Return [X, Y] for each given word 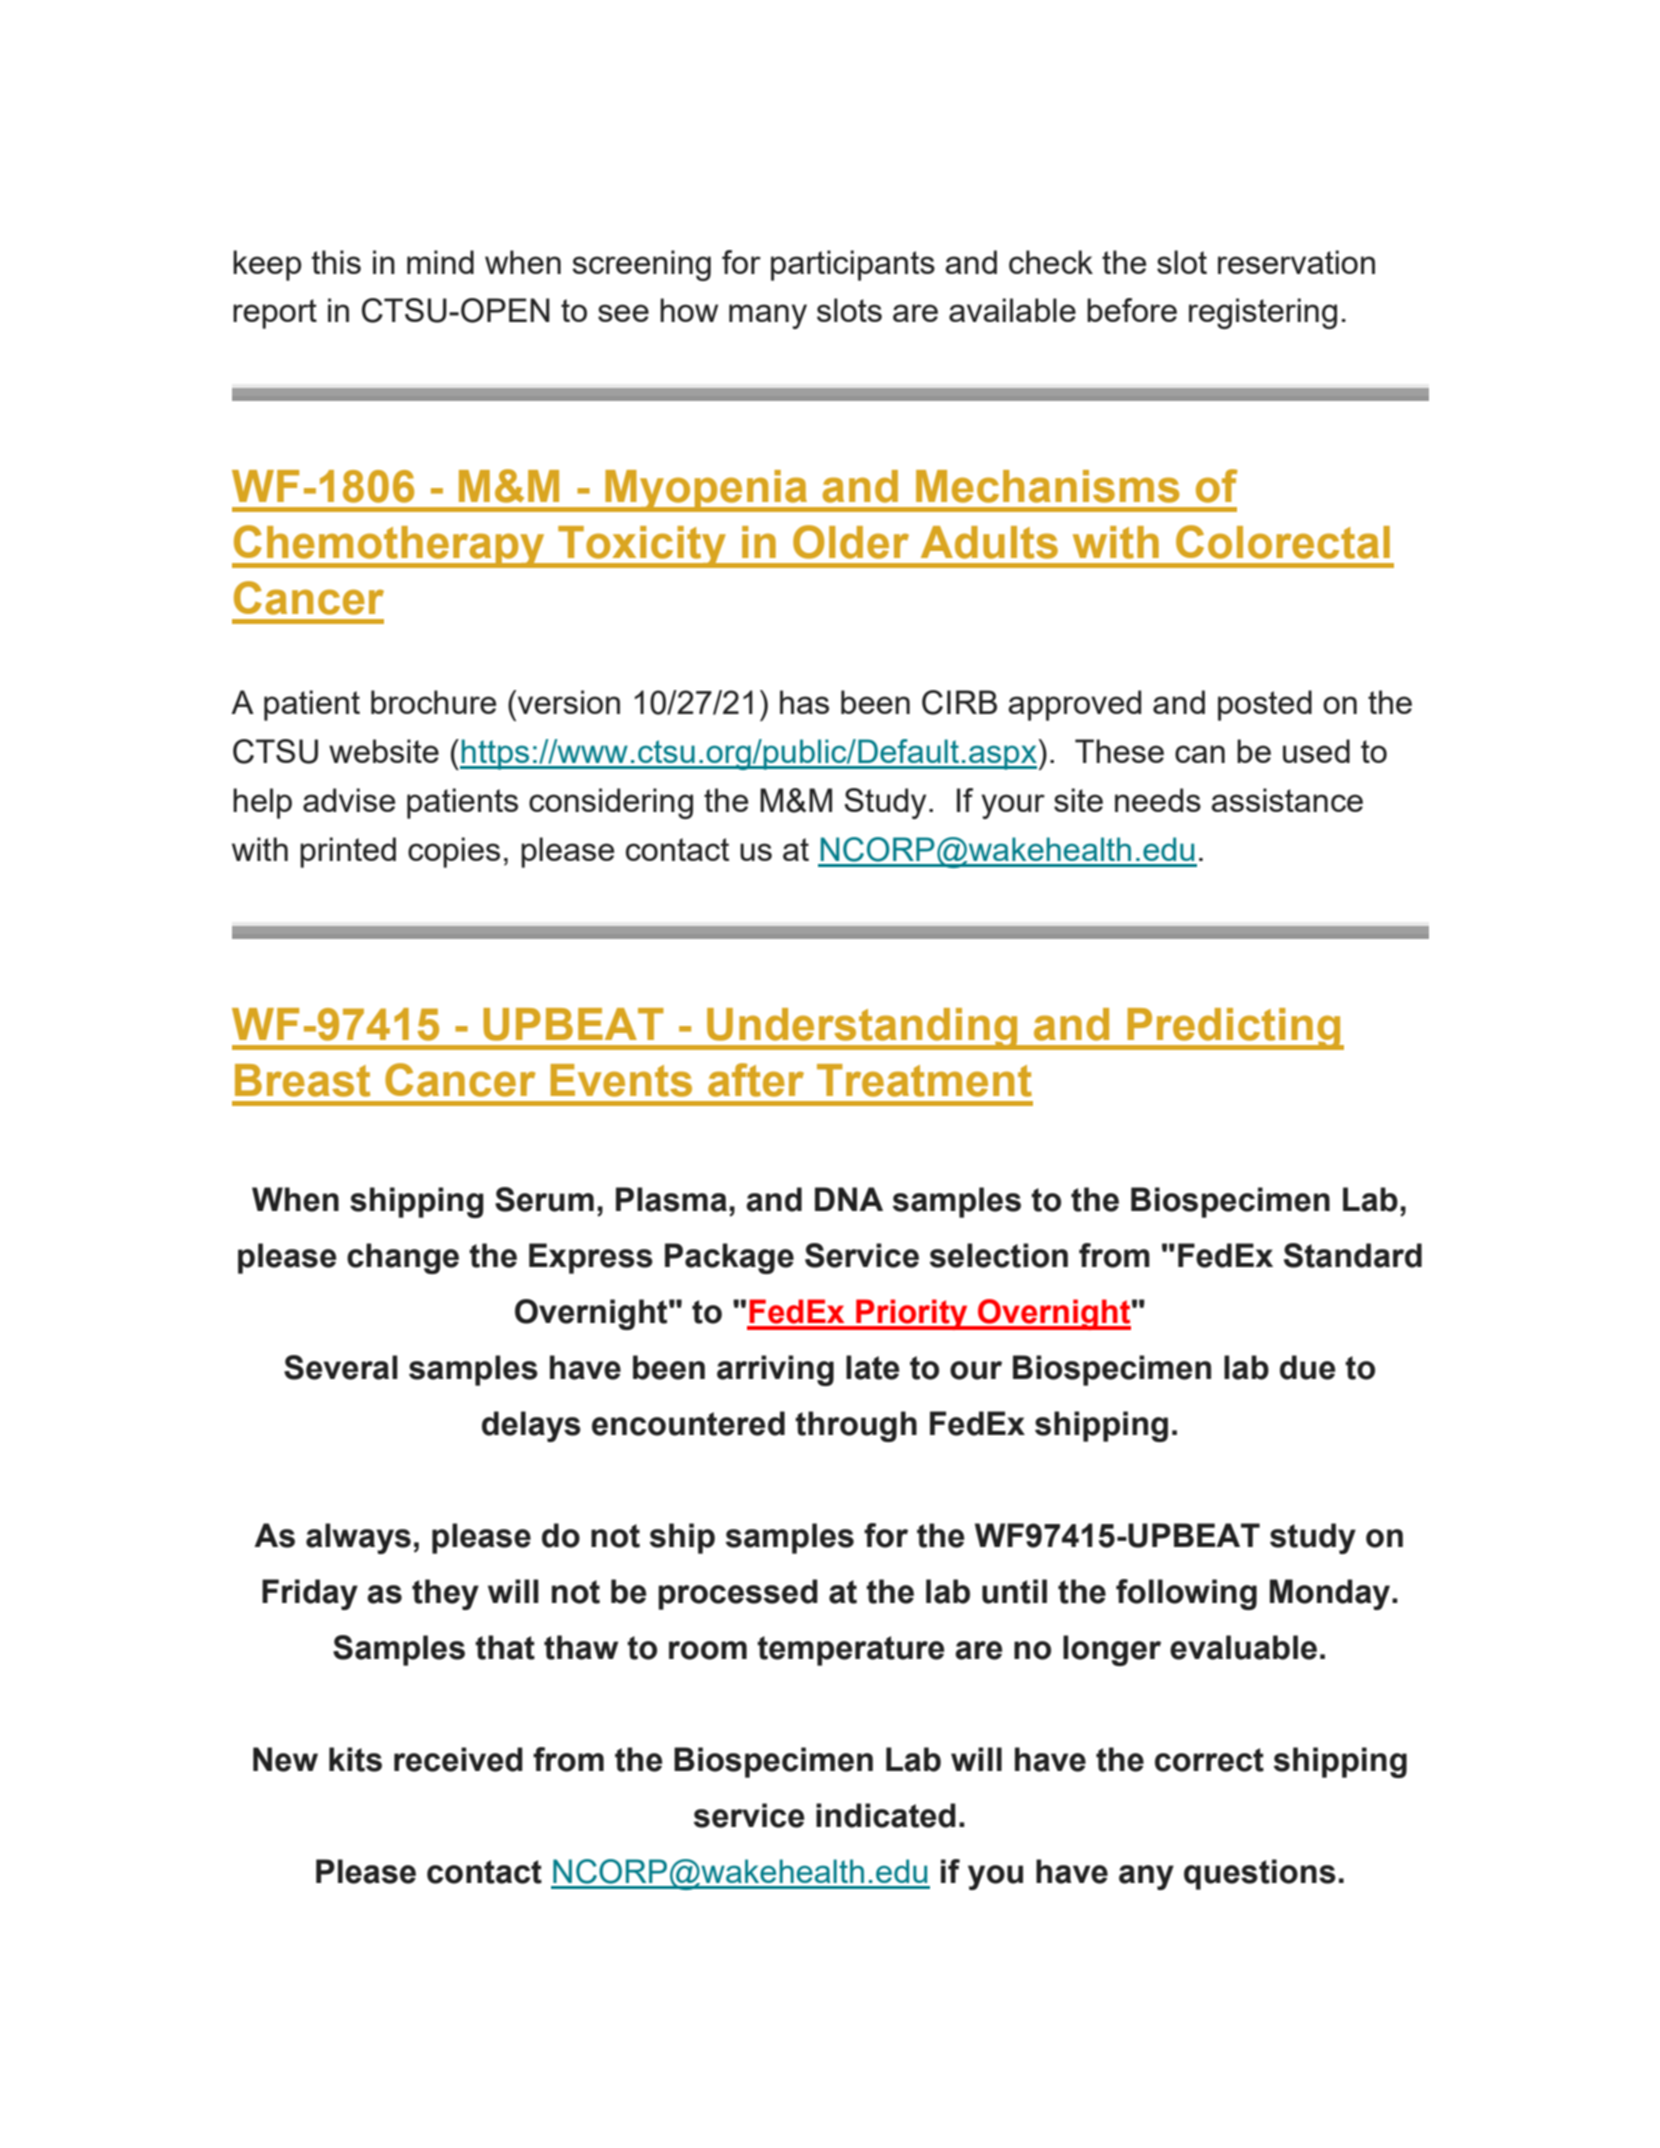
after [756, 1080]
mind [440, 262]
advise [349, 800]
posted [1265, 705]
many [768, 316]
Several [341, 1367]
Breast [302, 1080]
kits [355, 1759]
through [856, 1426]
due [1308, 1367]
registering [1263, 313]
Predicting [1234, 1029]
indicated [886, 1815]
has [804, 702]
